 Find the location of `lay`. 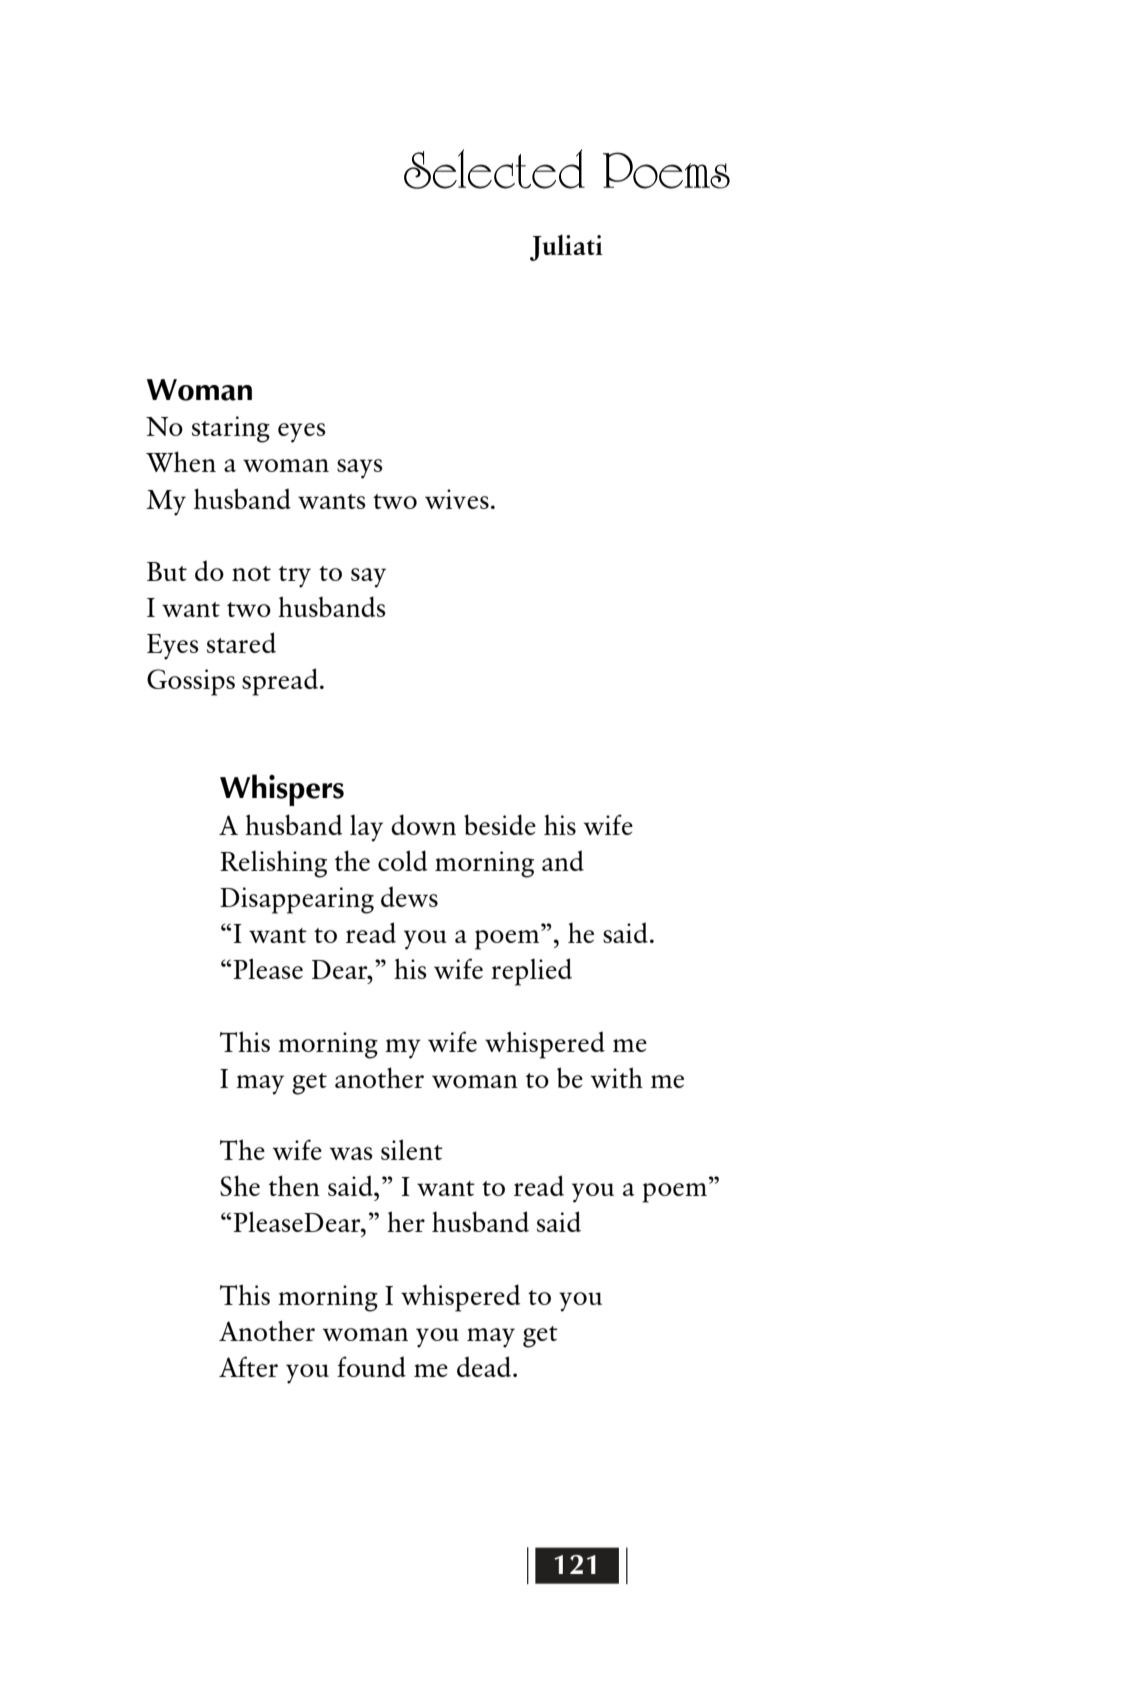

lay is located at coordinates (366, 828).
